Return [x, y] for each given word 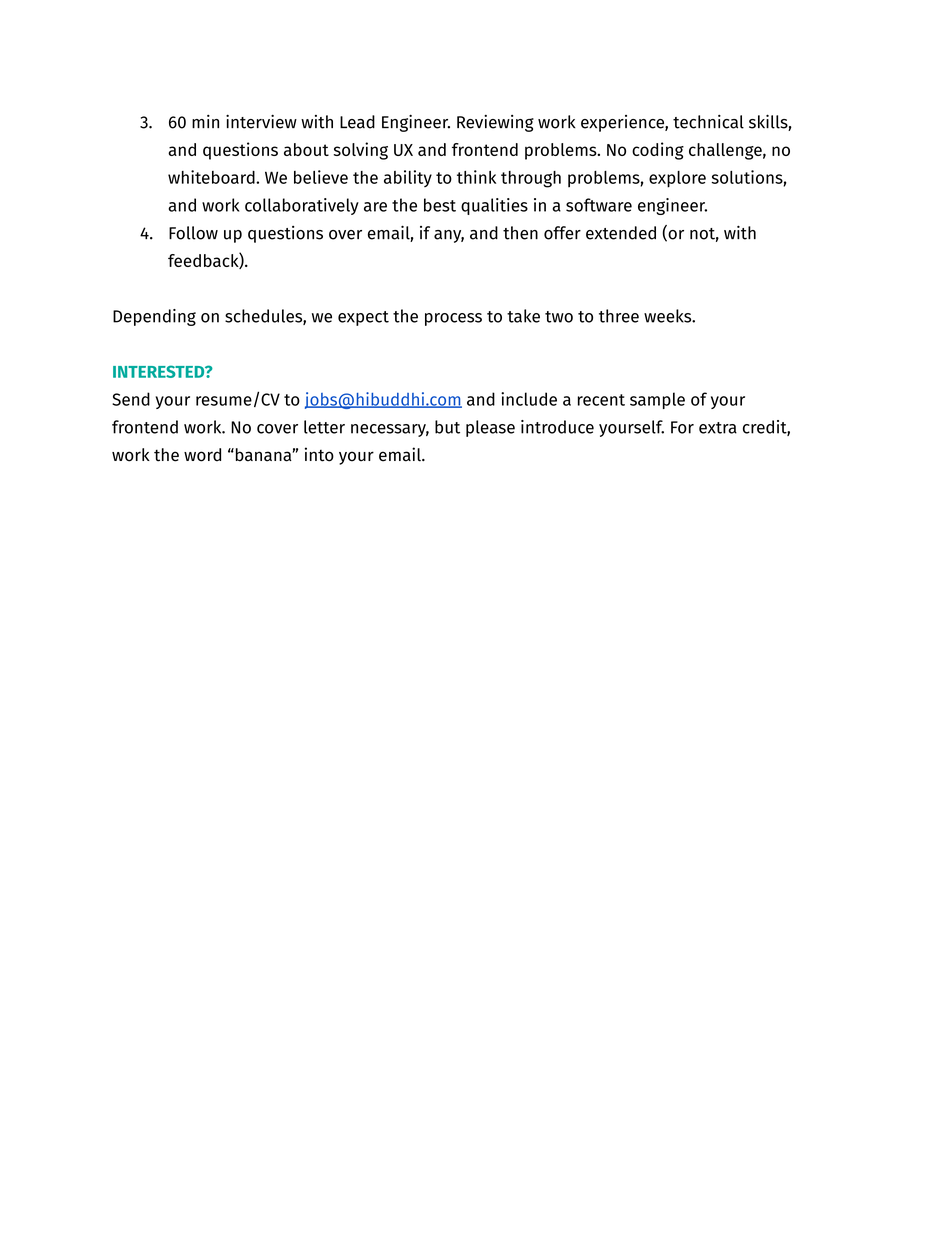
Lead [357, 122]
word [202, 455]
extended [621, 233]
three [619, 316]
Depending [154, 317]
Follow [193, 233]
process [453, 319]
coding [658, 151]
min [205, 121]
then [520, 233]
